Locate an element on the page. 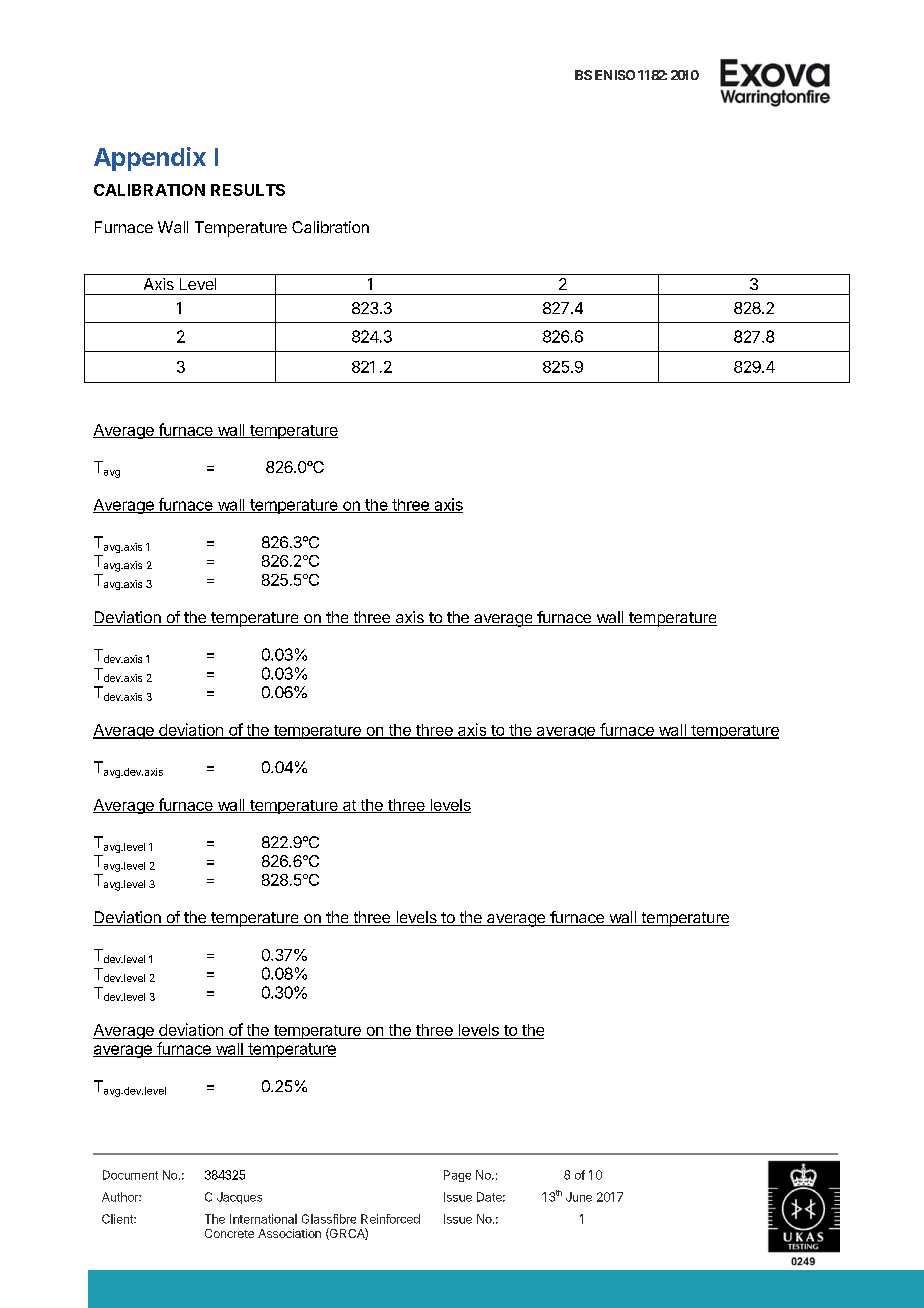 This page has height=1308, width=924. Document is located at coordinates (130, 1175).
